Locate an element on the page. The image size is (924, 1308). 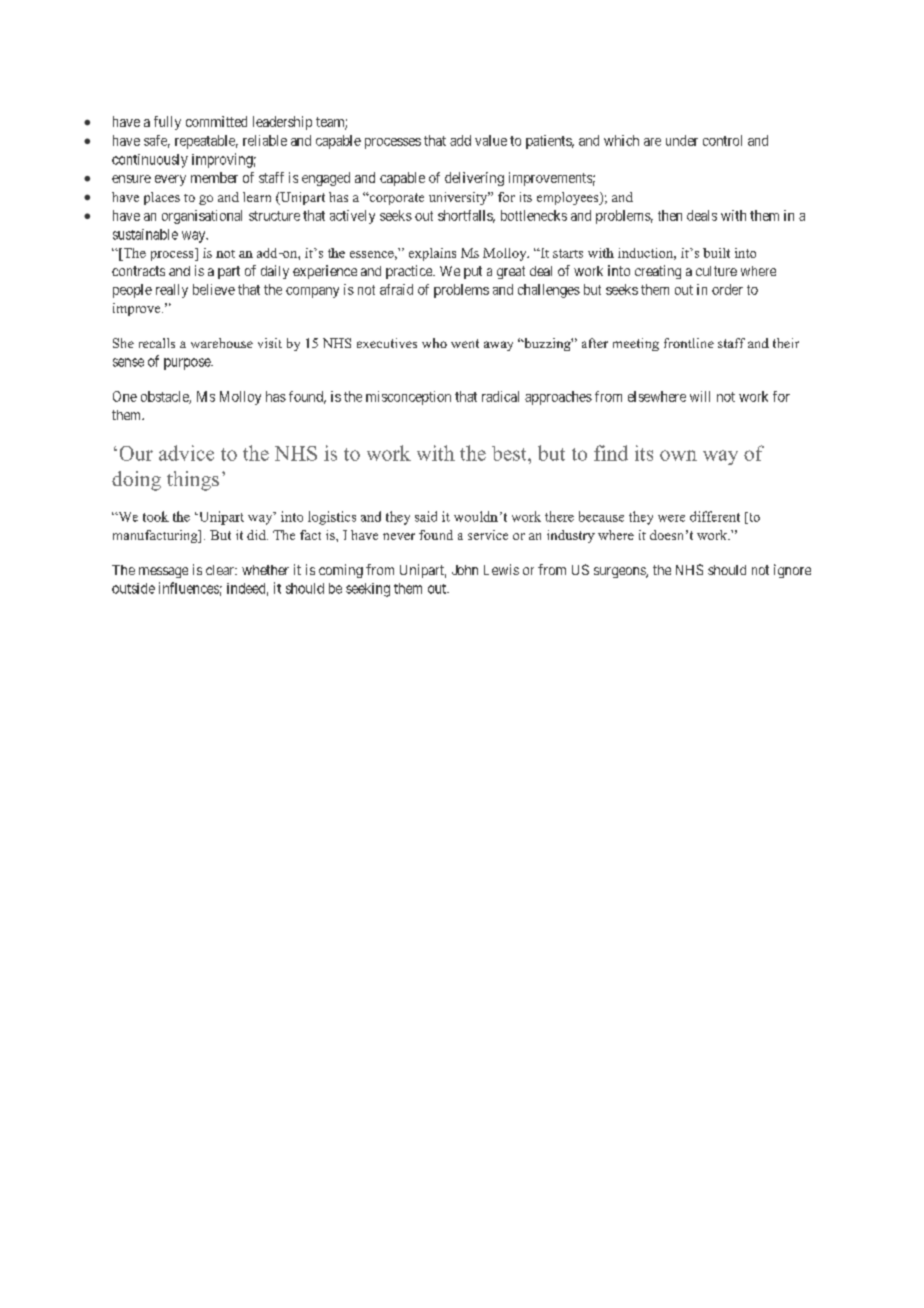
frontline is located at coordinates (689, 343).
